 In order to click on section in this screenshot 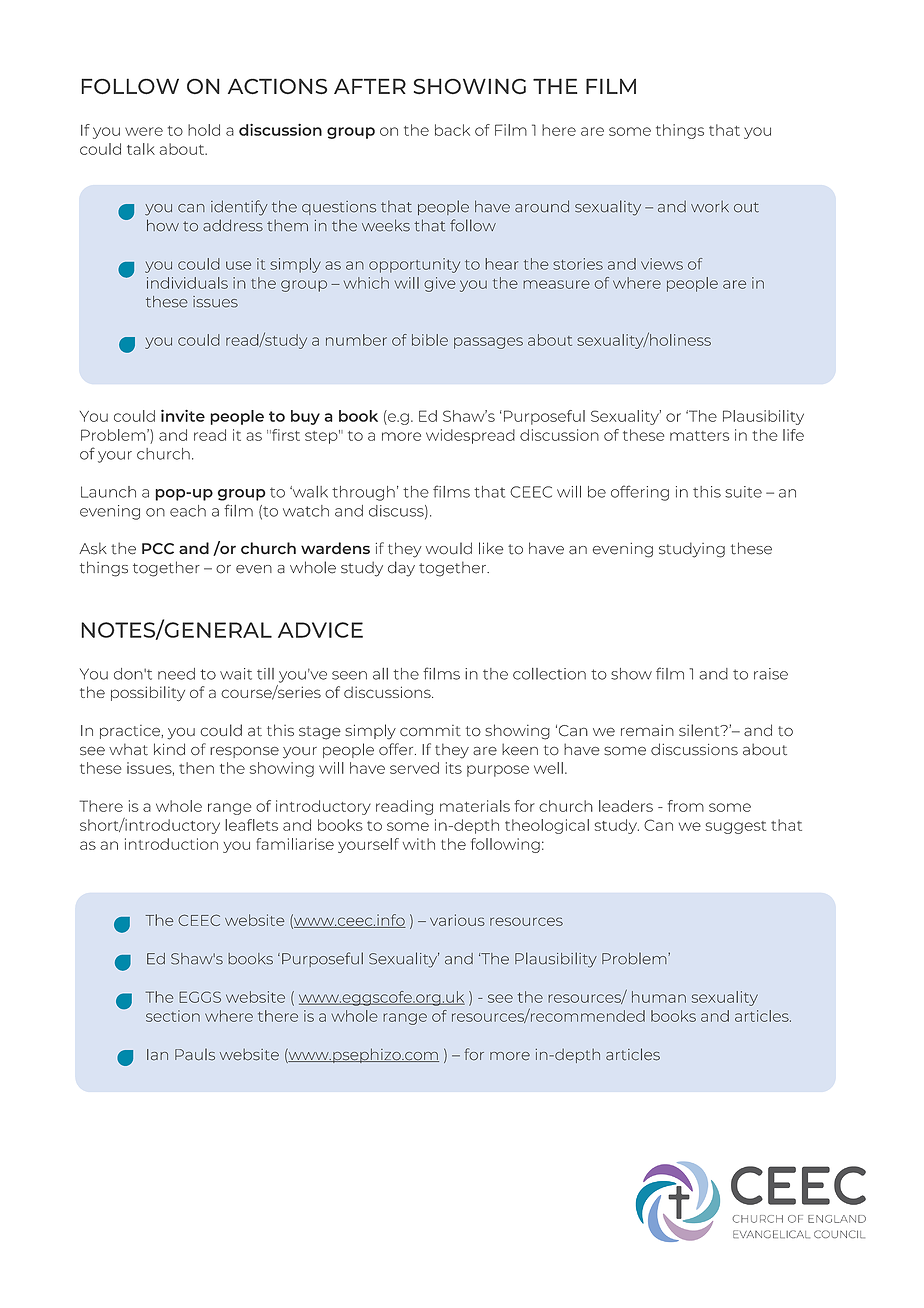, I will do `click(173, 1016)`.
